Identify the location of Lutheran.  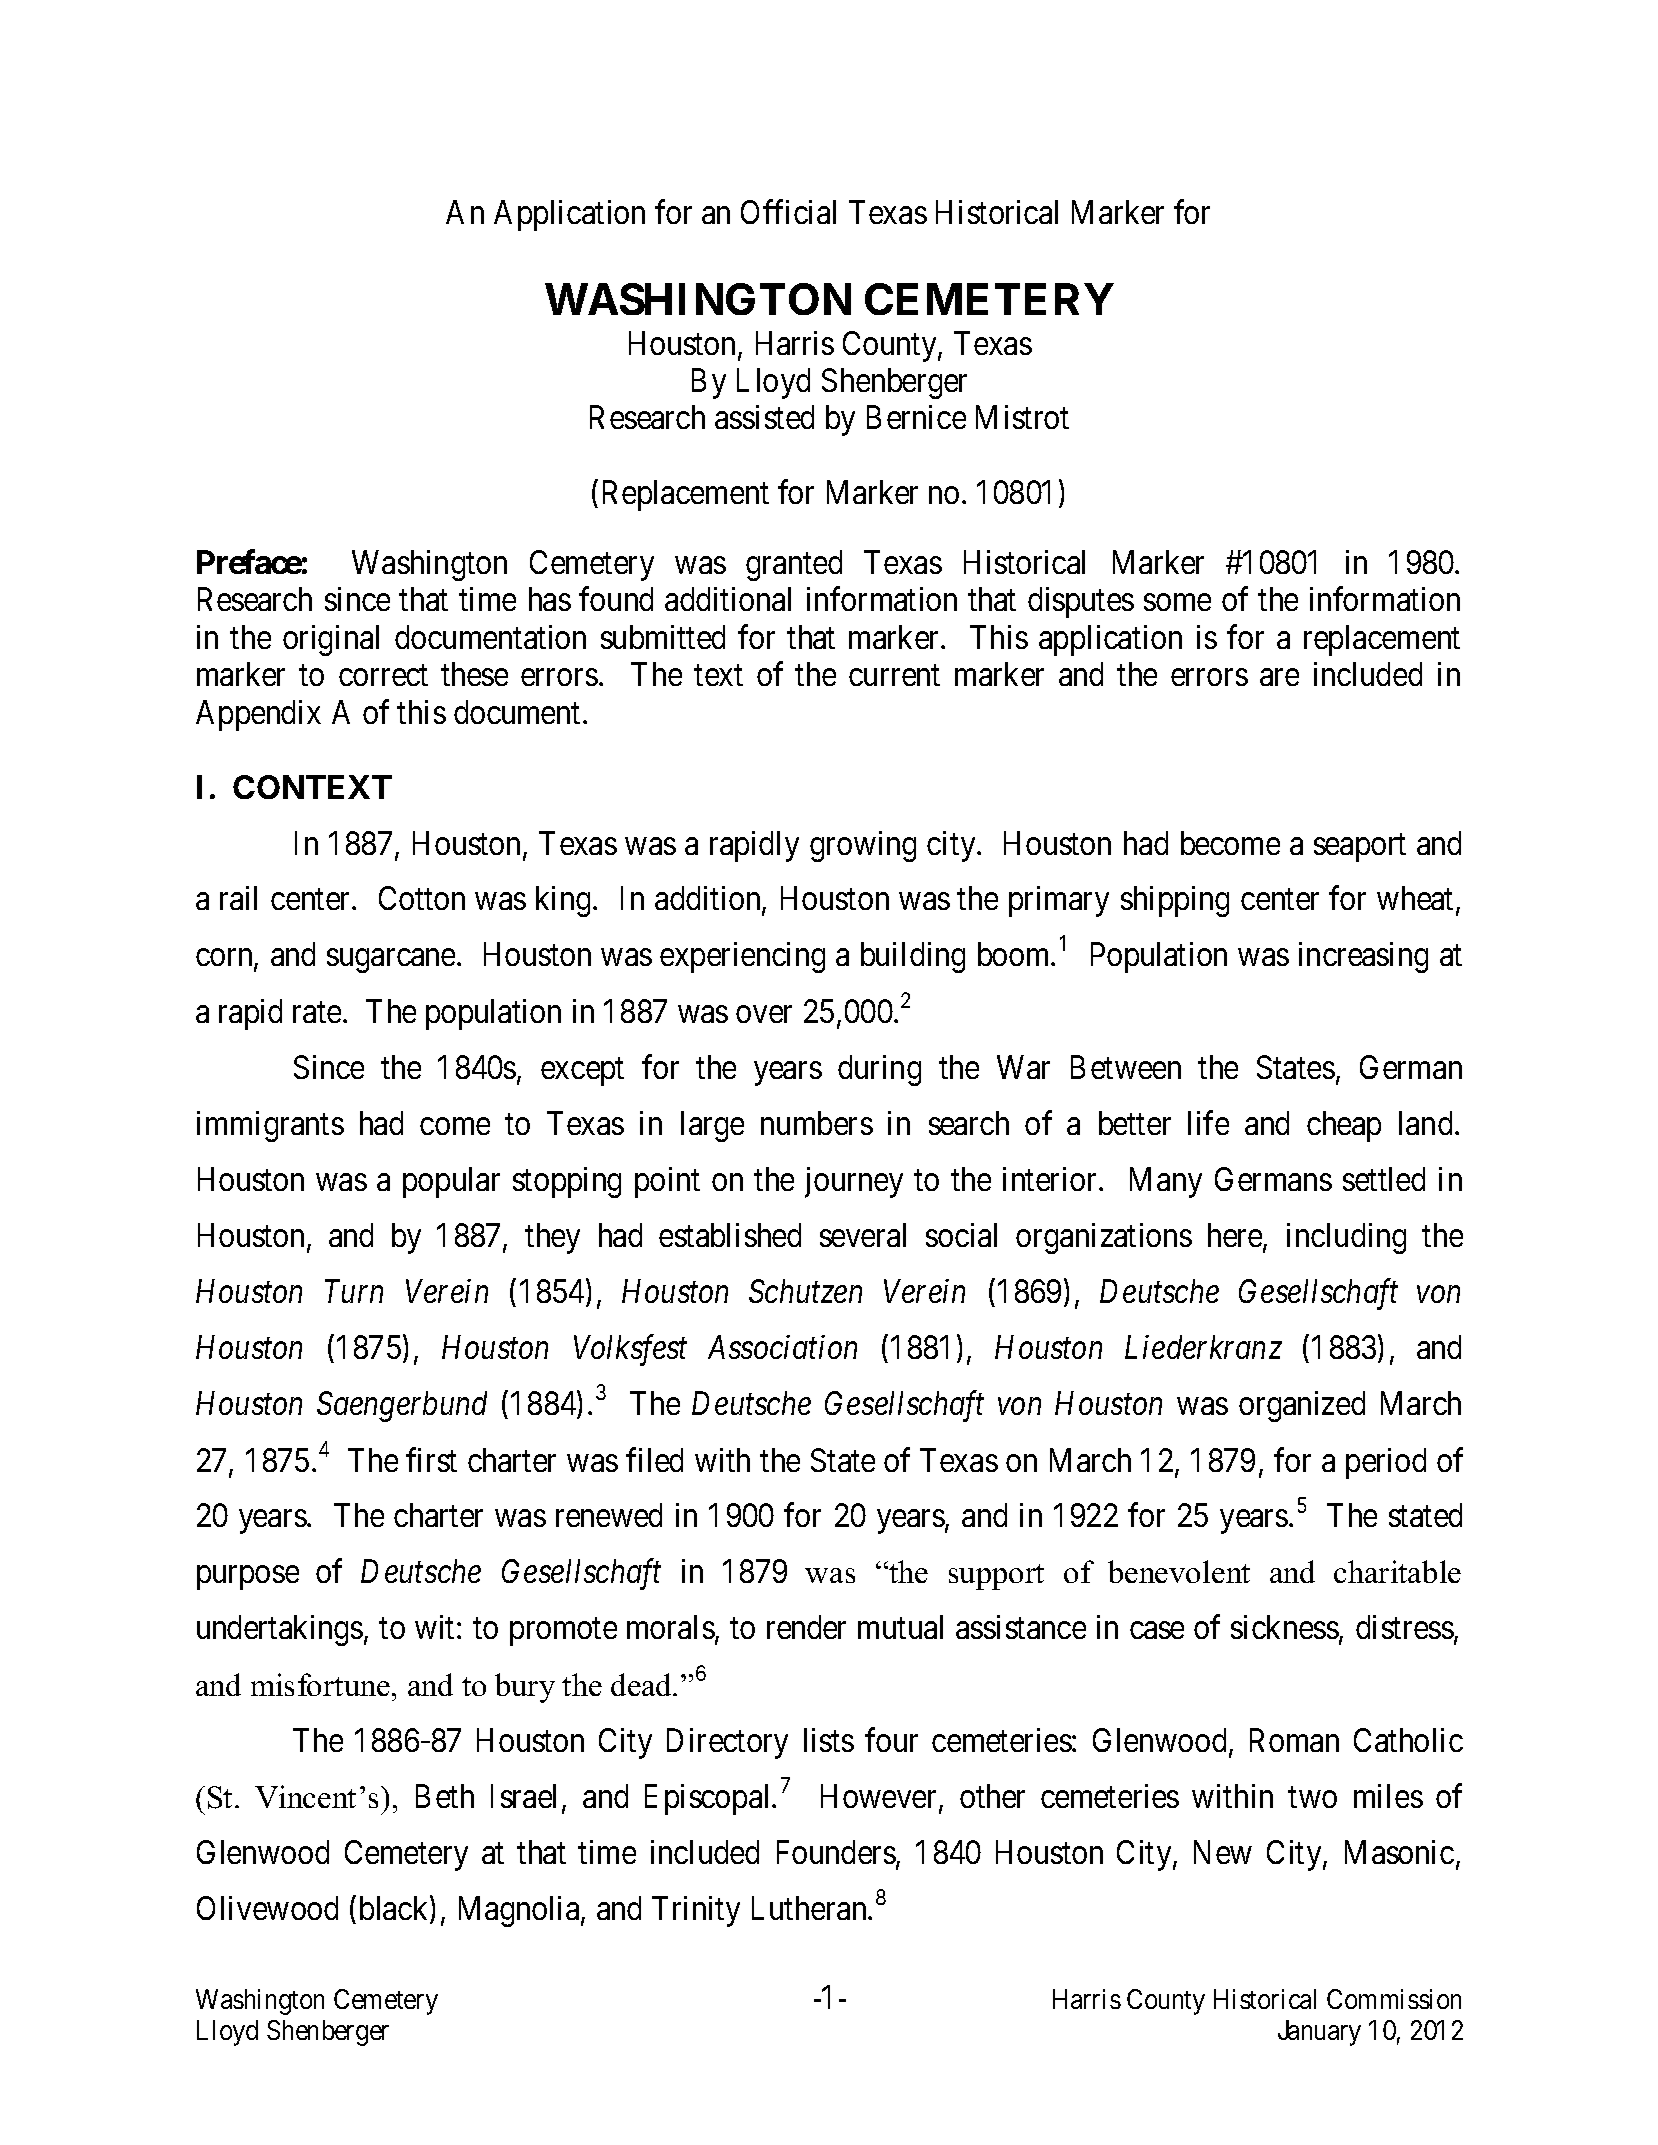
(811, 1908).
